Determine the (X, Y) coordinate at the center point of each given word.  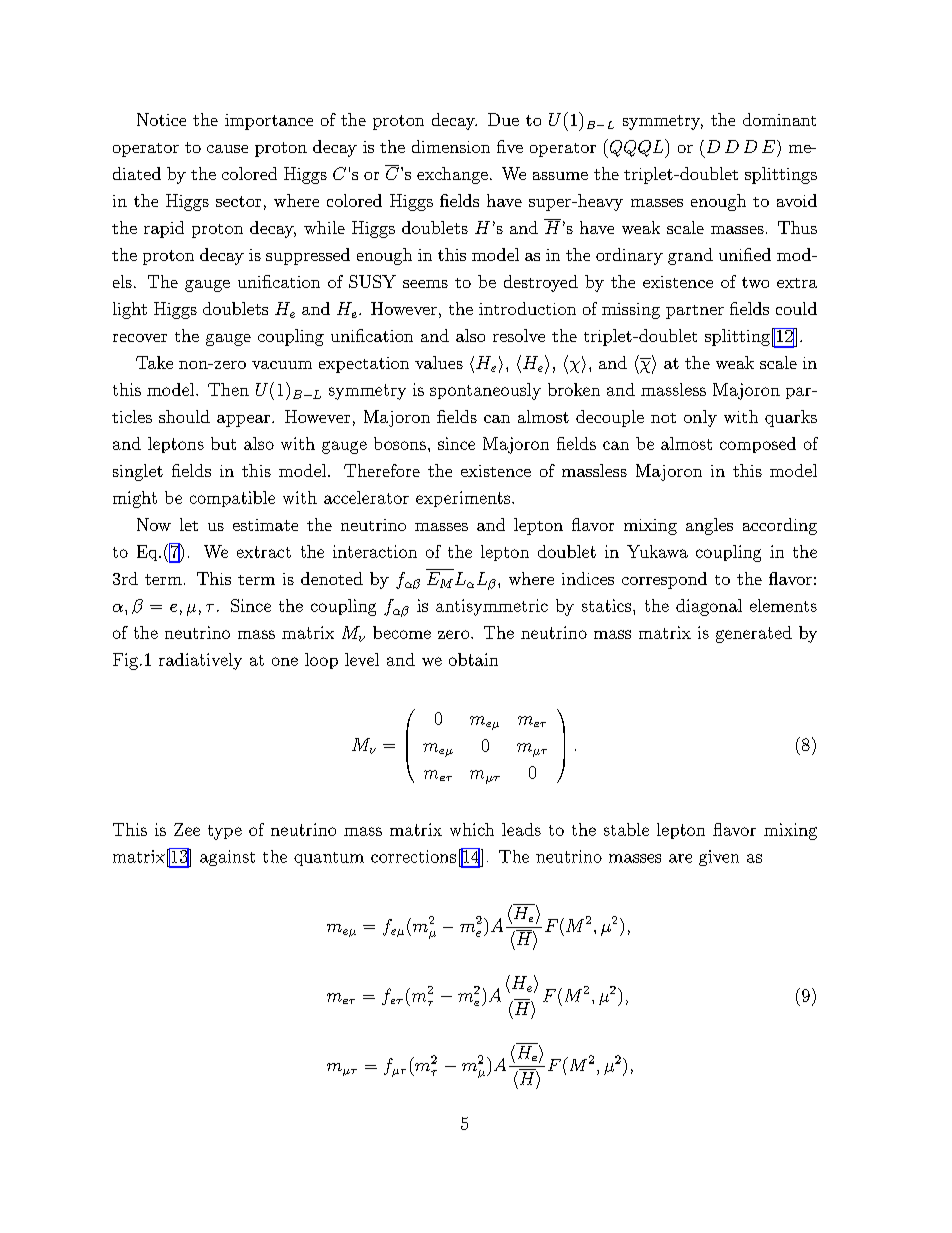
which (472, 829)
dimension (451, 146)
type (225, 832)
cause (227, 149)
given (719, 858)
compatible (232, 499)
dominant (779, 119)
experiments (464, 499)
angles (709, 526)
